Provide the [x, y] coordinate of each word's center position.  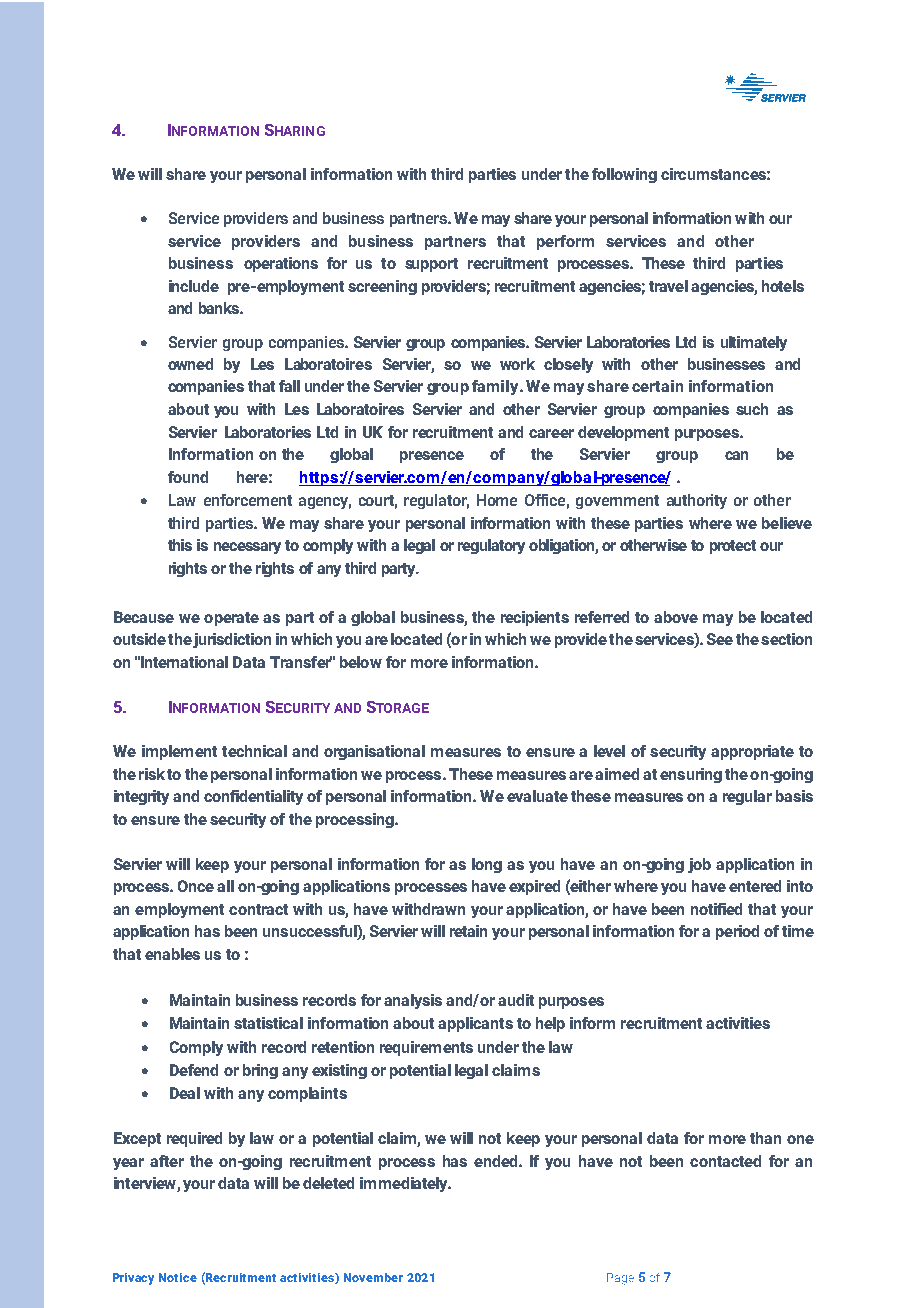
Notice [178, 1277]
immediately [405, 1184]
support [431, 265]
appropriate [752, 752]
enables [172, 954]
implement [179, 752]
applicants [475, 1024]
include [194, 286]
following [624, 175]
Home [497, 500]
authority [697, 501]
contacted [725, 1161]
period [737, 932]
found [188, 477]
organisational [374, 752]
